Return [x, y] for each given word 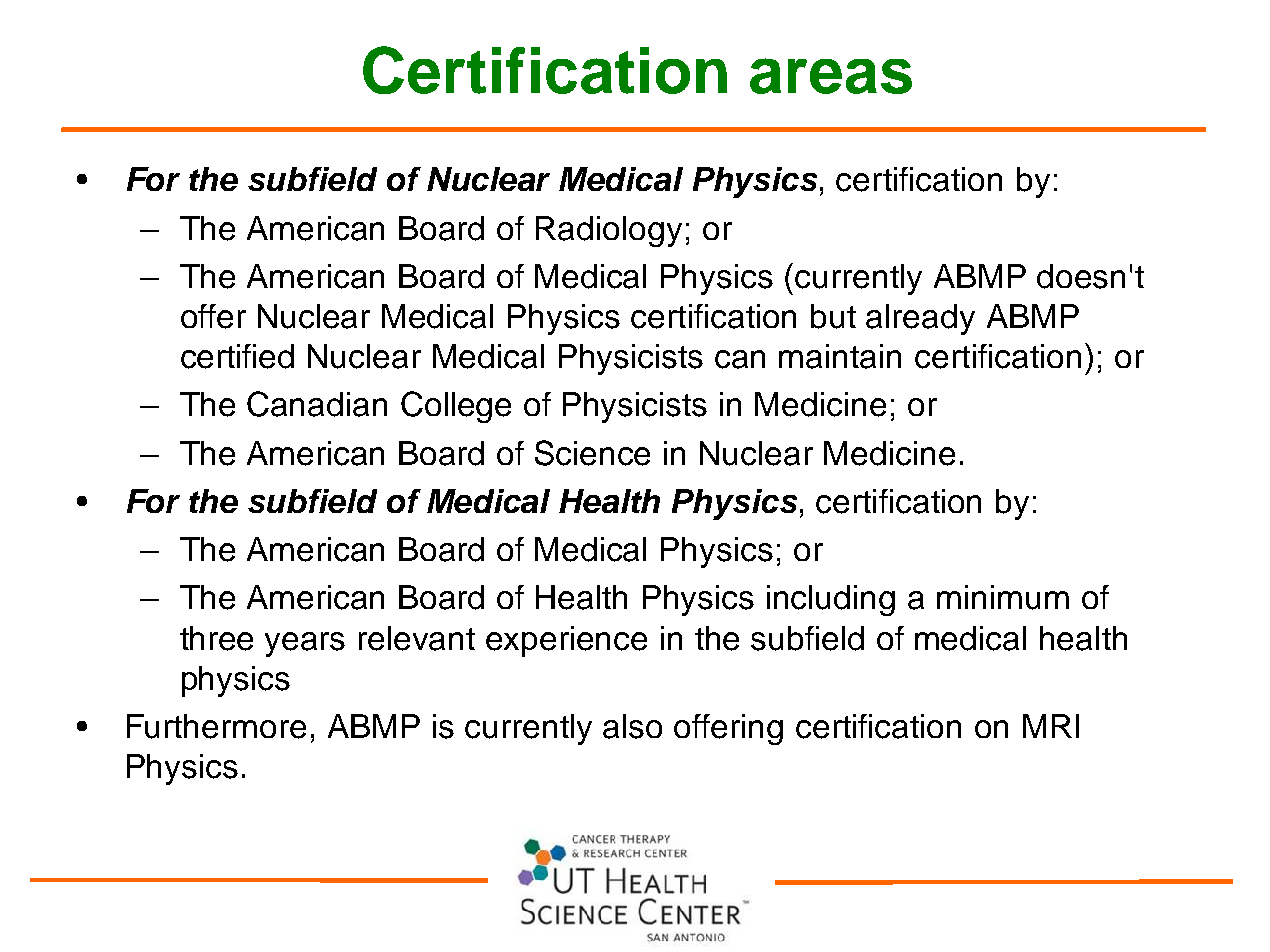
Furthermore [216, 726]
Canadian [317, 404]
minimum [1003, 597]
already [920, 319]
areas [831, 76]
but [833, 316]
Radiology [609, 231]
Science [592, 453]
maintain [840, 356]
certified [237, 356]
